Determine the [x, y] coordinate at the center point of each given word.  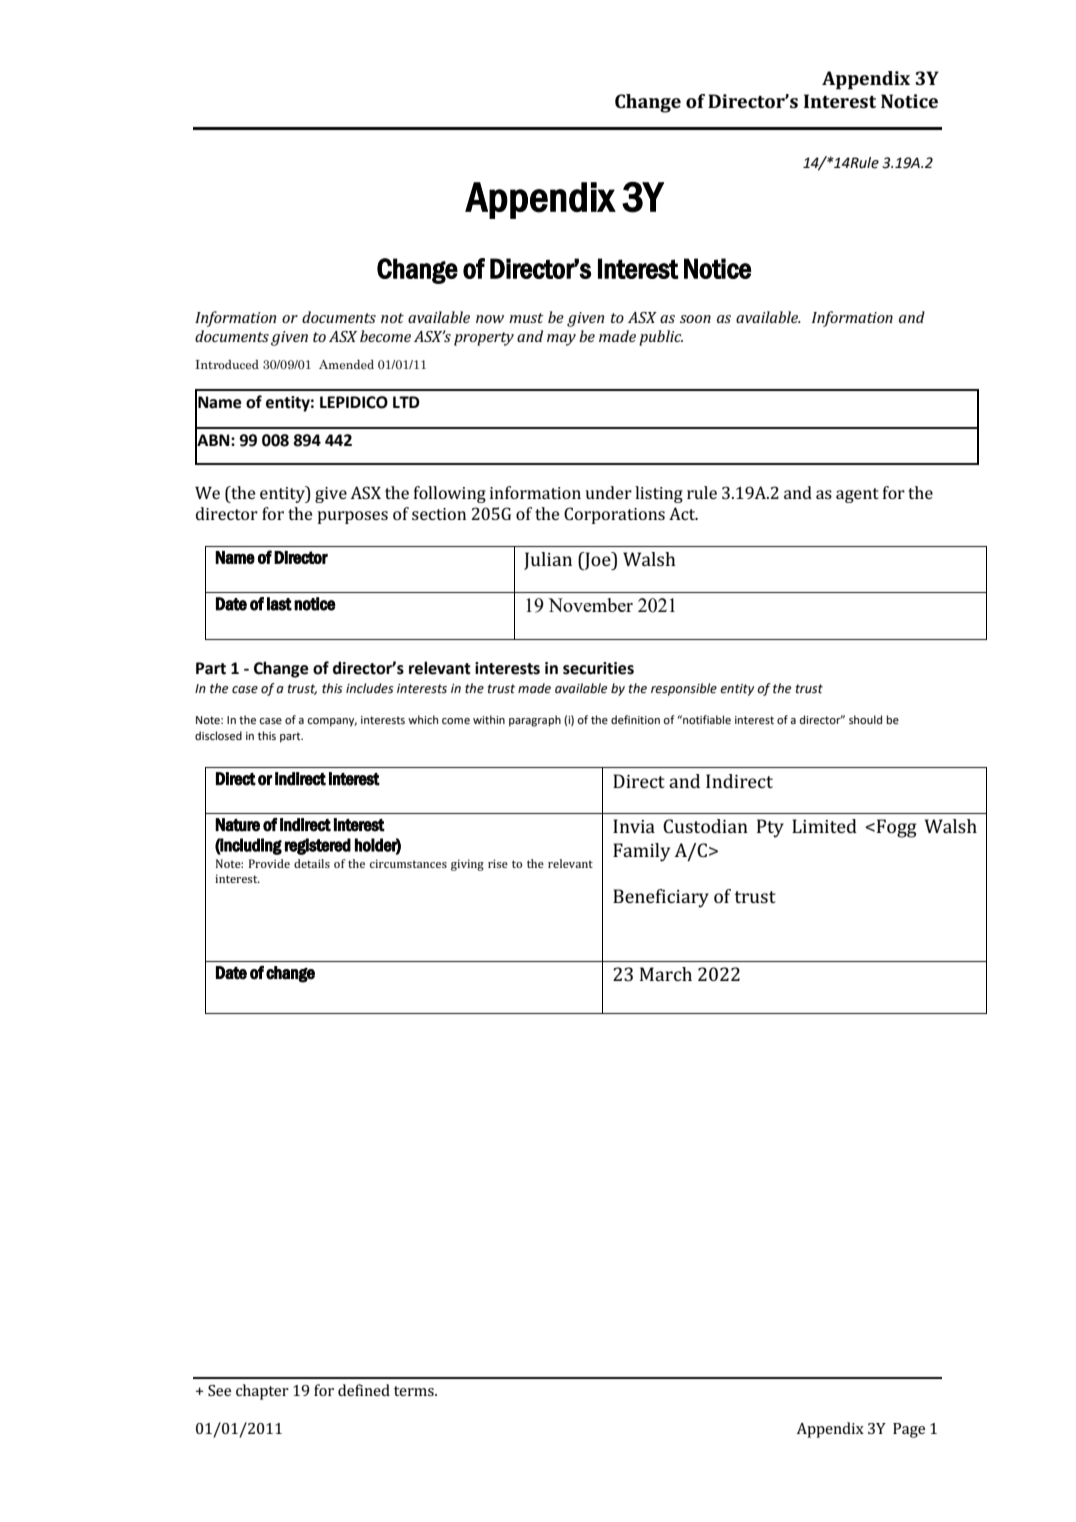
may [561, 340]
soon [695, 319]
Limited [824, 826]
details [312, 863]
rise [498, 863]
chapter [262, 1392]
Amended [346, 364]
